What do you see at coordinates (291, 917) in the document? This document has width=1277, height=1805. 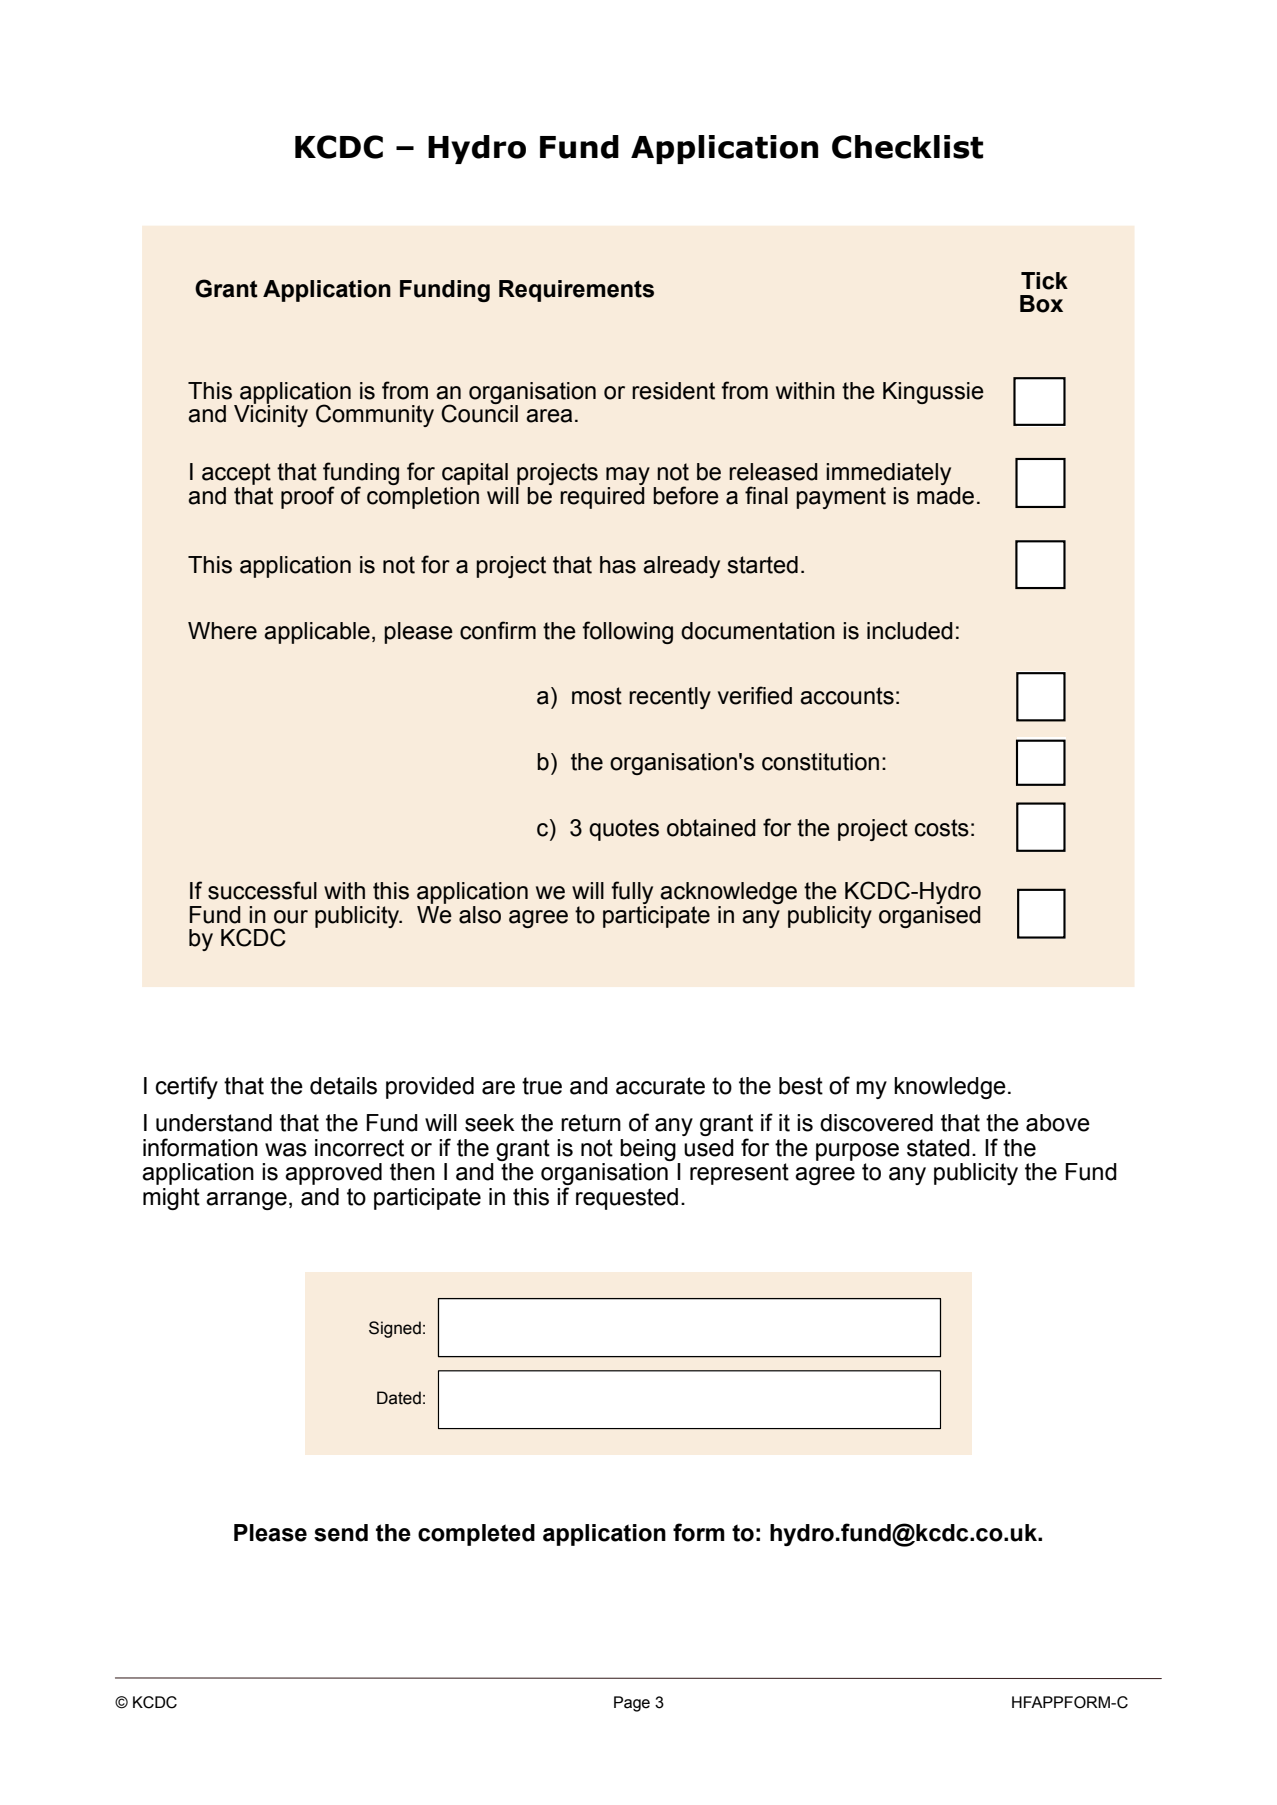 I see `our` at bounding box center [291, 917].
